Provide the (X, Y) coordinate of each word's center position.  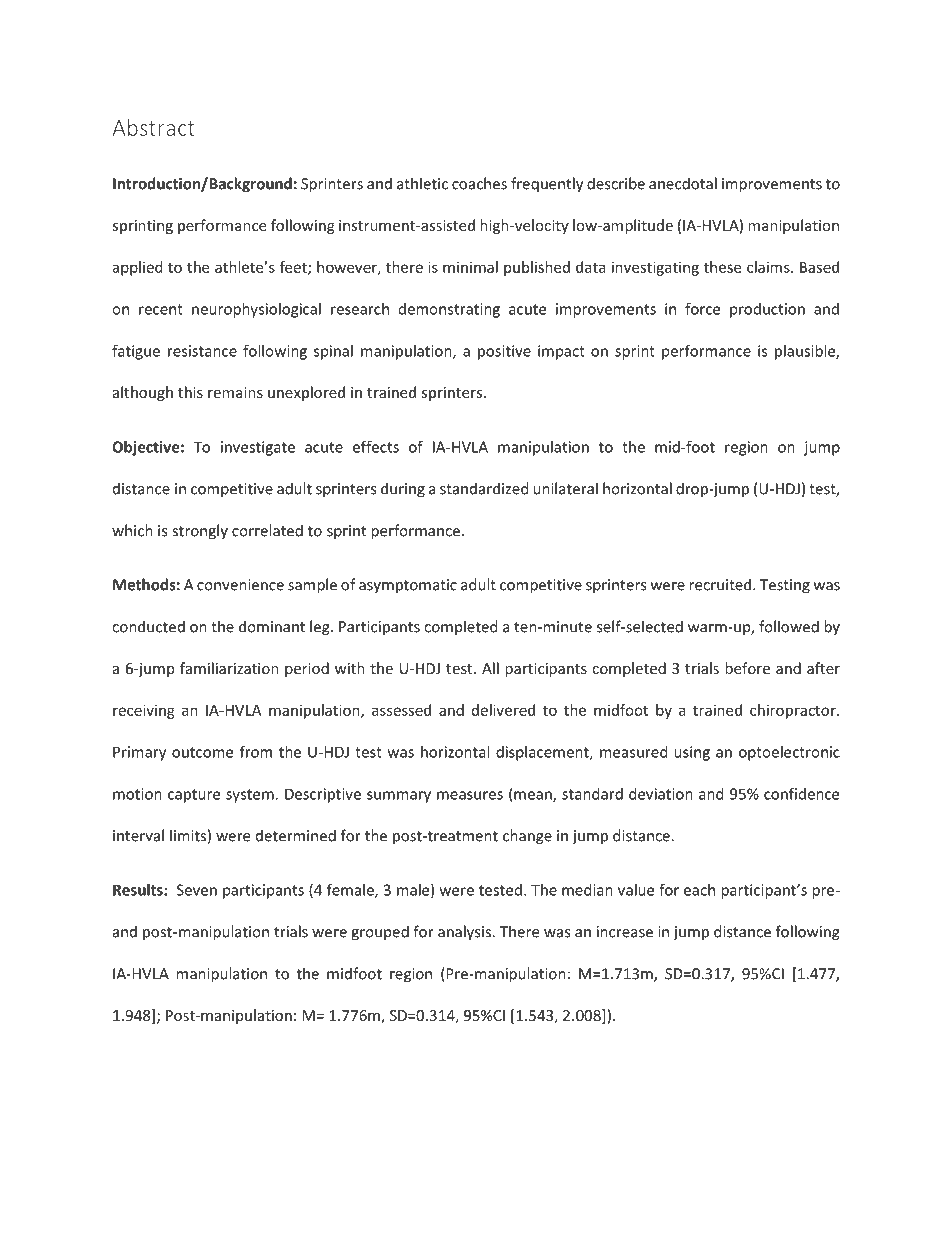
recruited (721, 584)
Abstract (153, 127)
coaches (479, 183)
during (403, 490)
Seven (197, 890)
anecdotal (683, 183)
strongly (200, 532)
